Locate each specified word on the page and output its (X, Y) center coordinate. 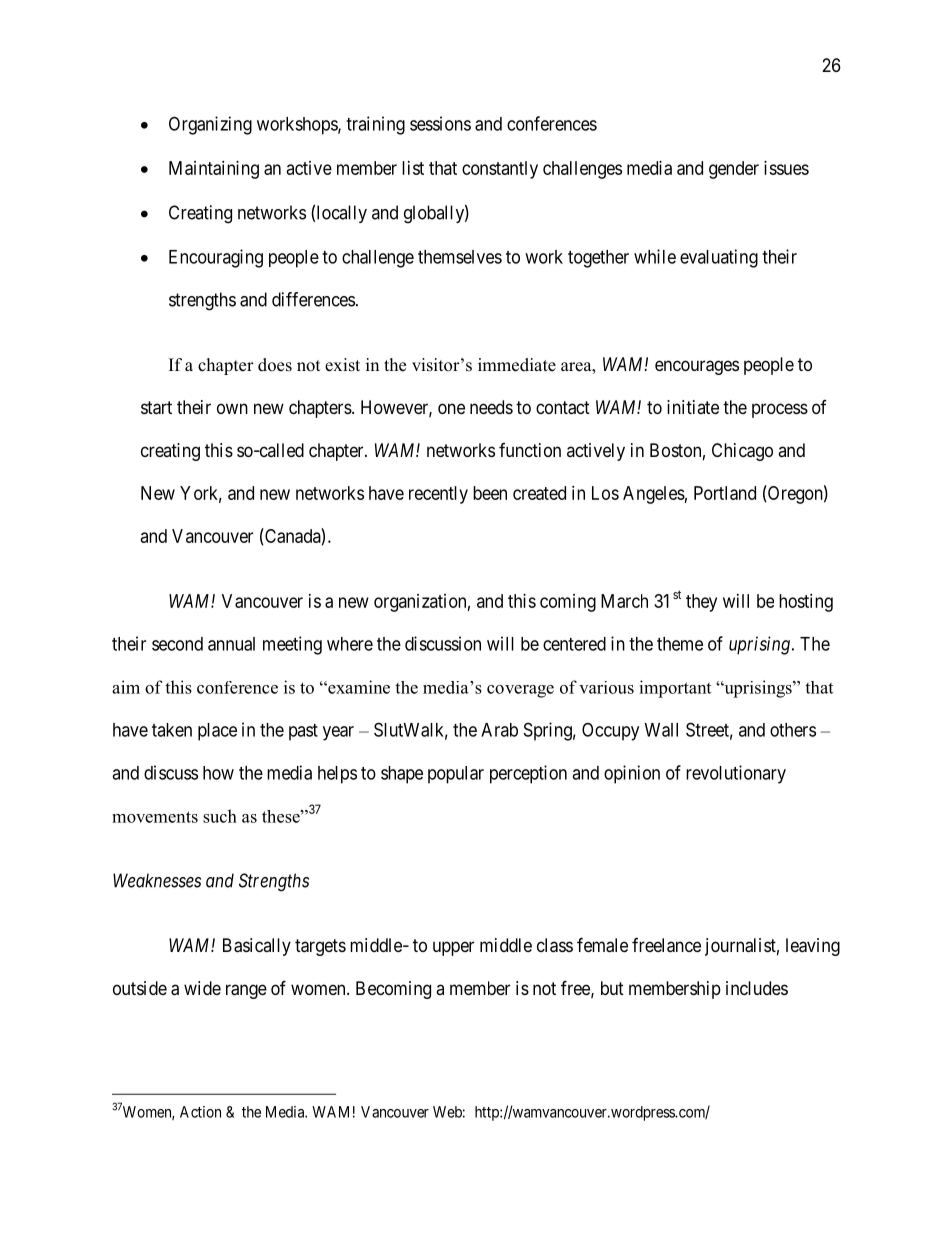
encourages (697, 367)
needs (491, 407)
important (675, 689)
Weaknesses (157, 880)
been (490, 493)
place (217, 732)
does (275, 365)
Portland (725, 493)
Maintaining (214, 170)
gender (734, 170)
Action (200, 1112)
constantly (500, 170)
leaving (813, 947)
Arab (499, 730)
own (232, 408)
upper (453, 948)
